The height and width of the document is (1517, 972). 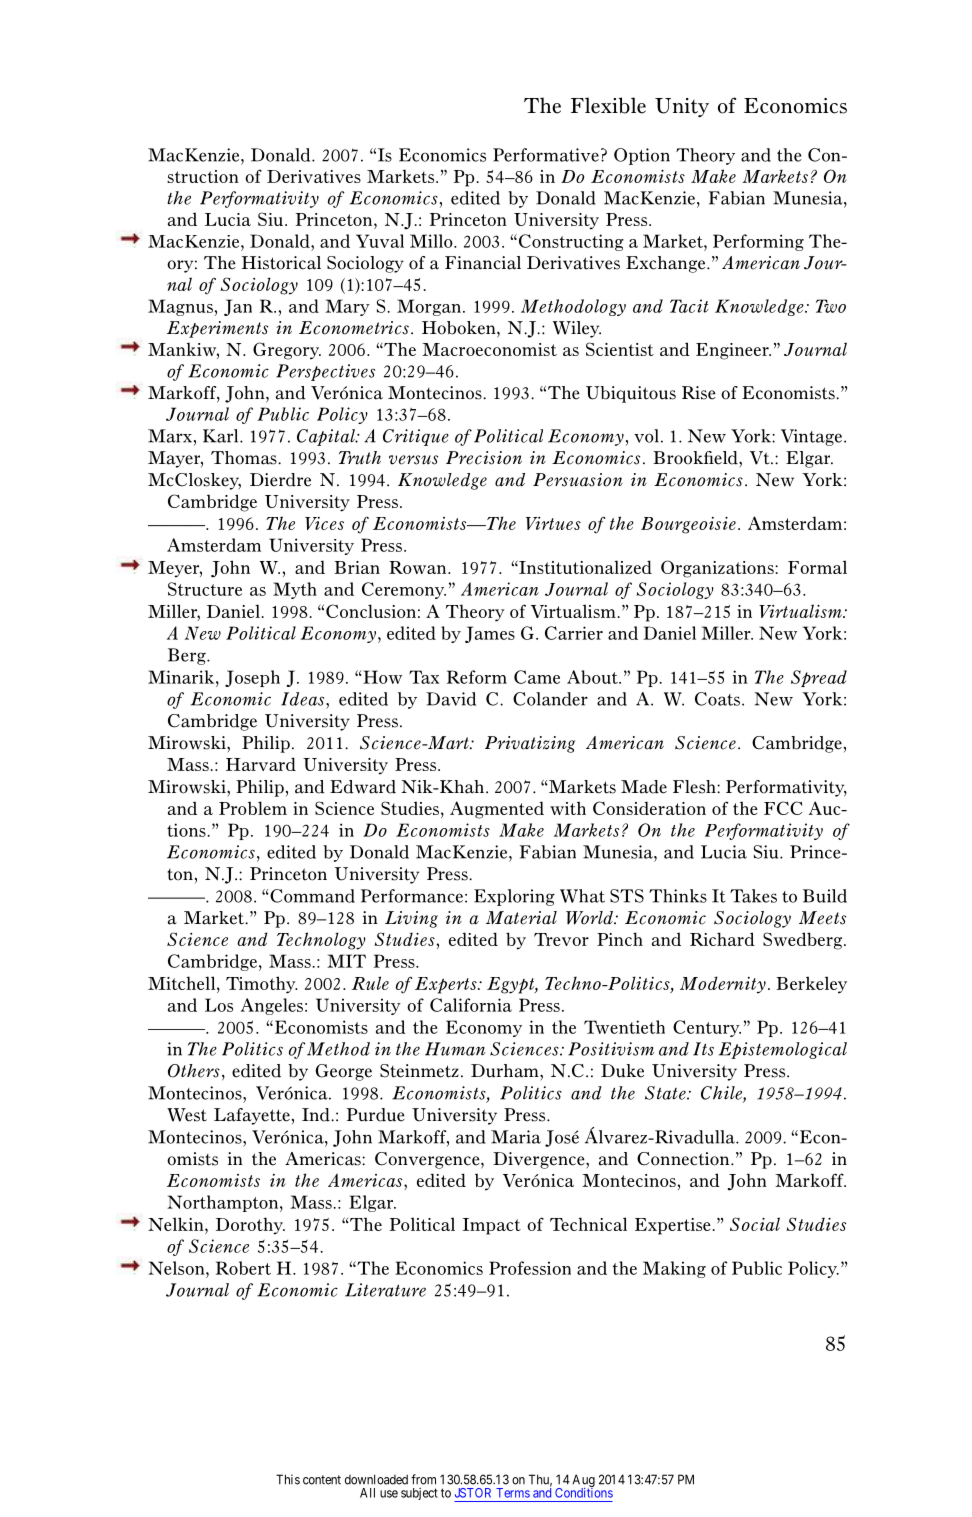 What do you see at coordinates (497, 810) in the document?
I see `Augmented` at bounding box center [497, 810].
